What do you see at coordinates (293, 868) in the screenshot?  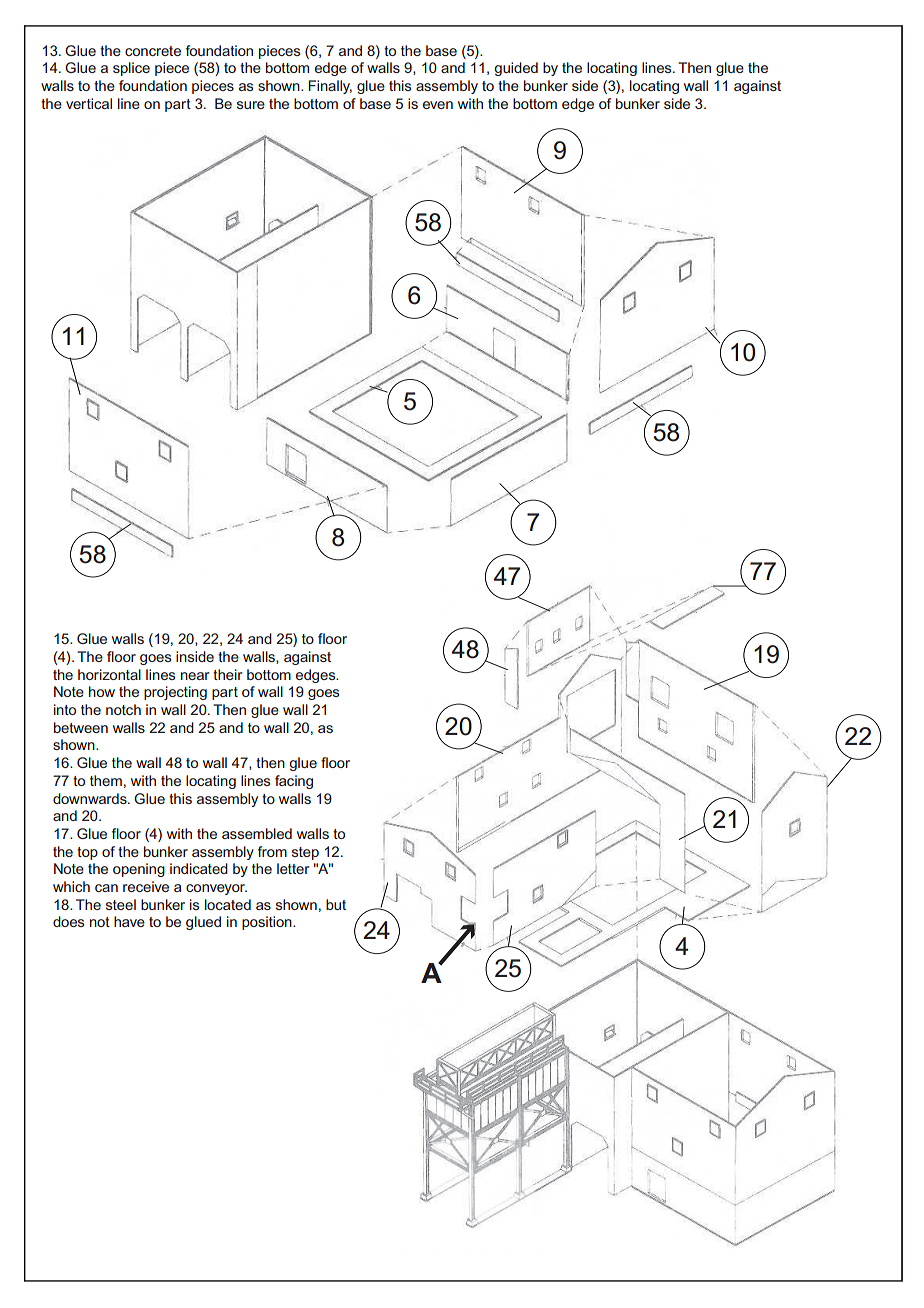 I see `letter` at bounding box center [293, 868].
